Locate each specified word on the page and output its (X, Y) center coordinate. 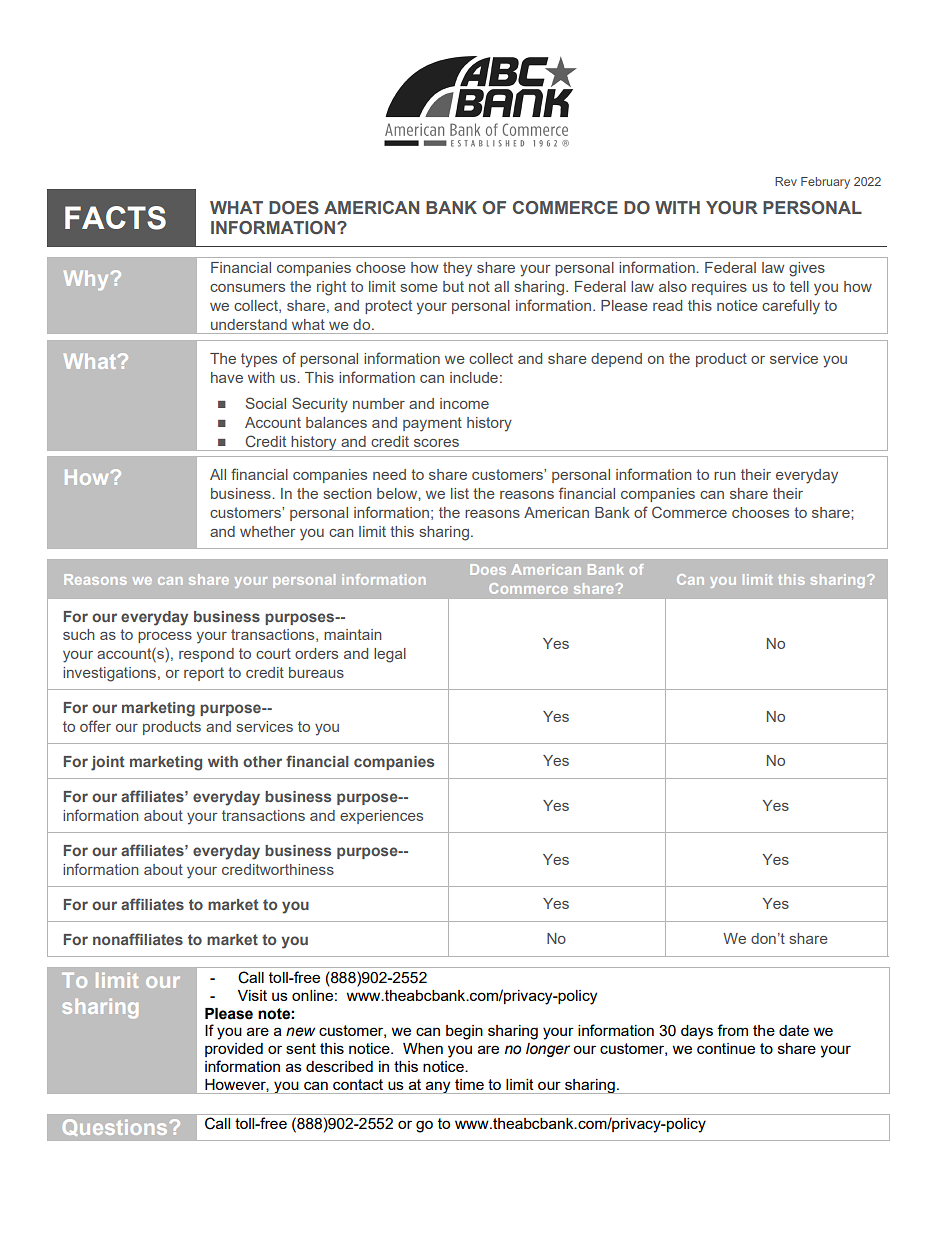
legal (390, 655)
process (165, 637)
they (457, 269)
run (725, 476)
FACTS (115, 218)
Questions (115, 1127)
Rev (786, 181)
